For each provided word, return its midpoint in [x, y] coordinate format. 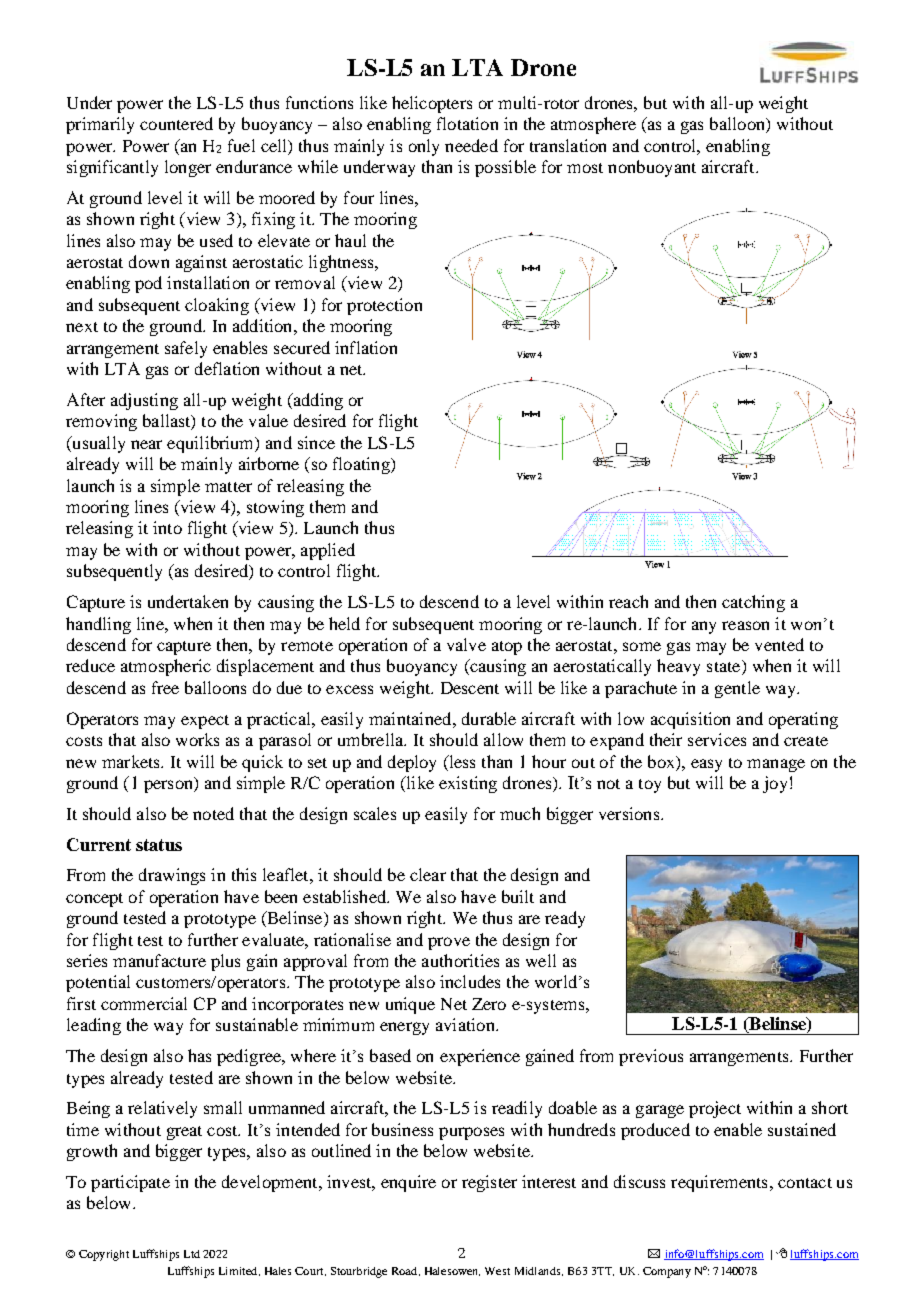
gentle [737, 689]
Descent [470, 688]
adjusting [144, 401]
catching [753, 603]
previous [651, 1057]
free [165, 687]
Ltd [192, 1254]
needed [471, 145]
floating [362, 465]
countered [176, 123]
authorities [460, 960]
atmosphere [593, 125]
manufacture [159, 960]
